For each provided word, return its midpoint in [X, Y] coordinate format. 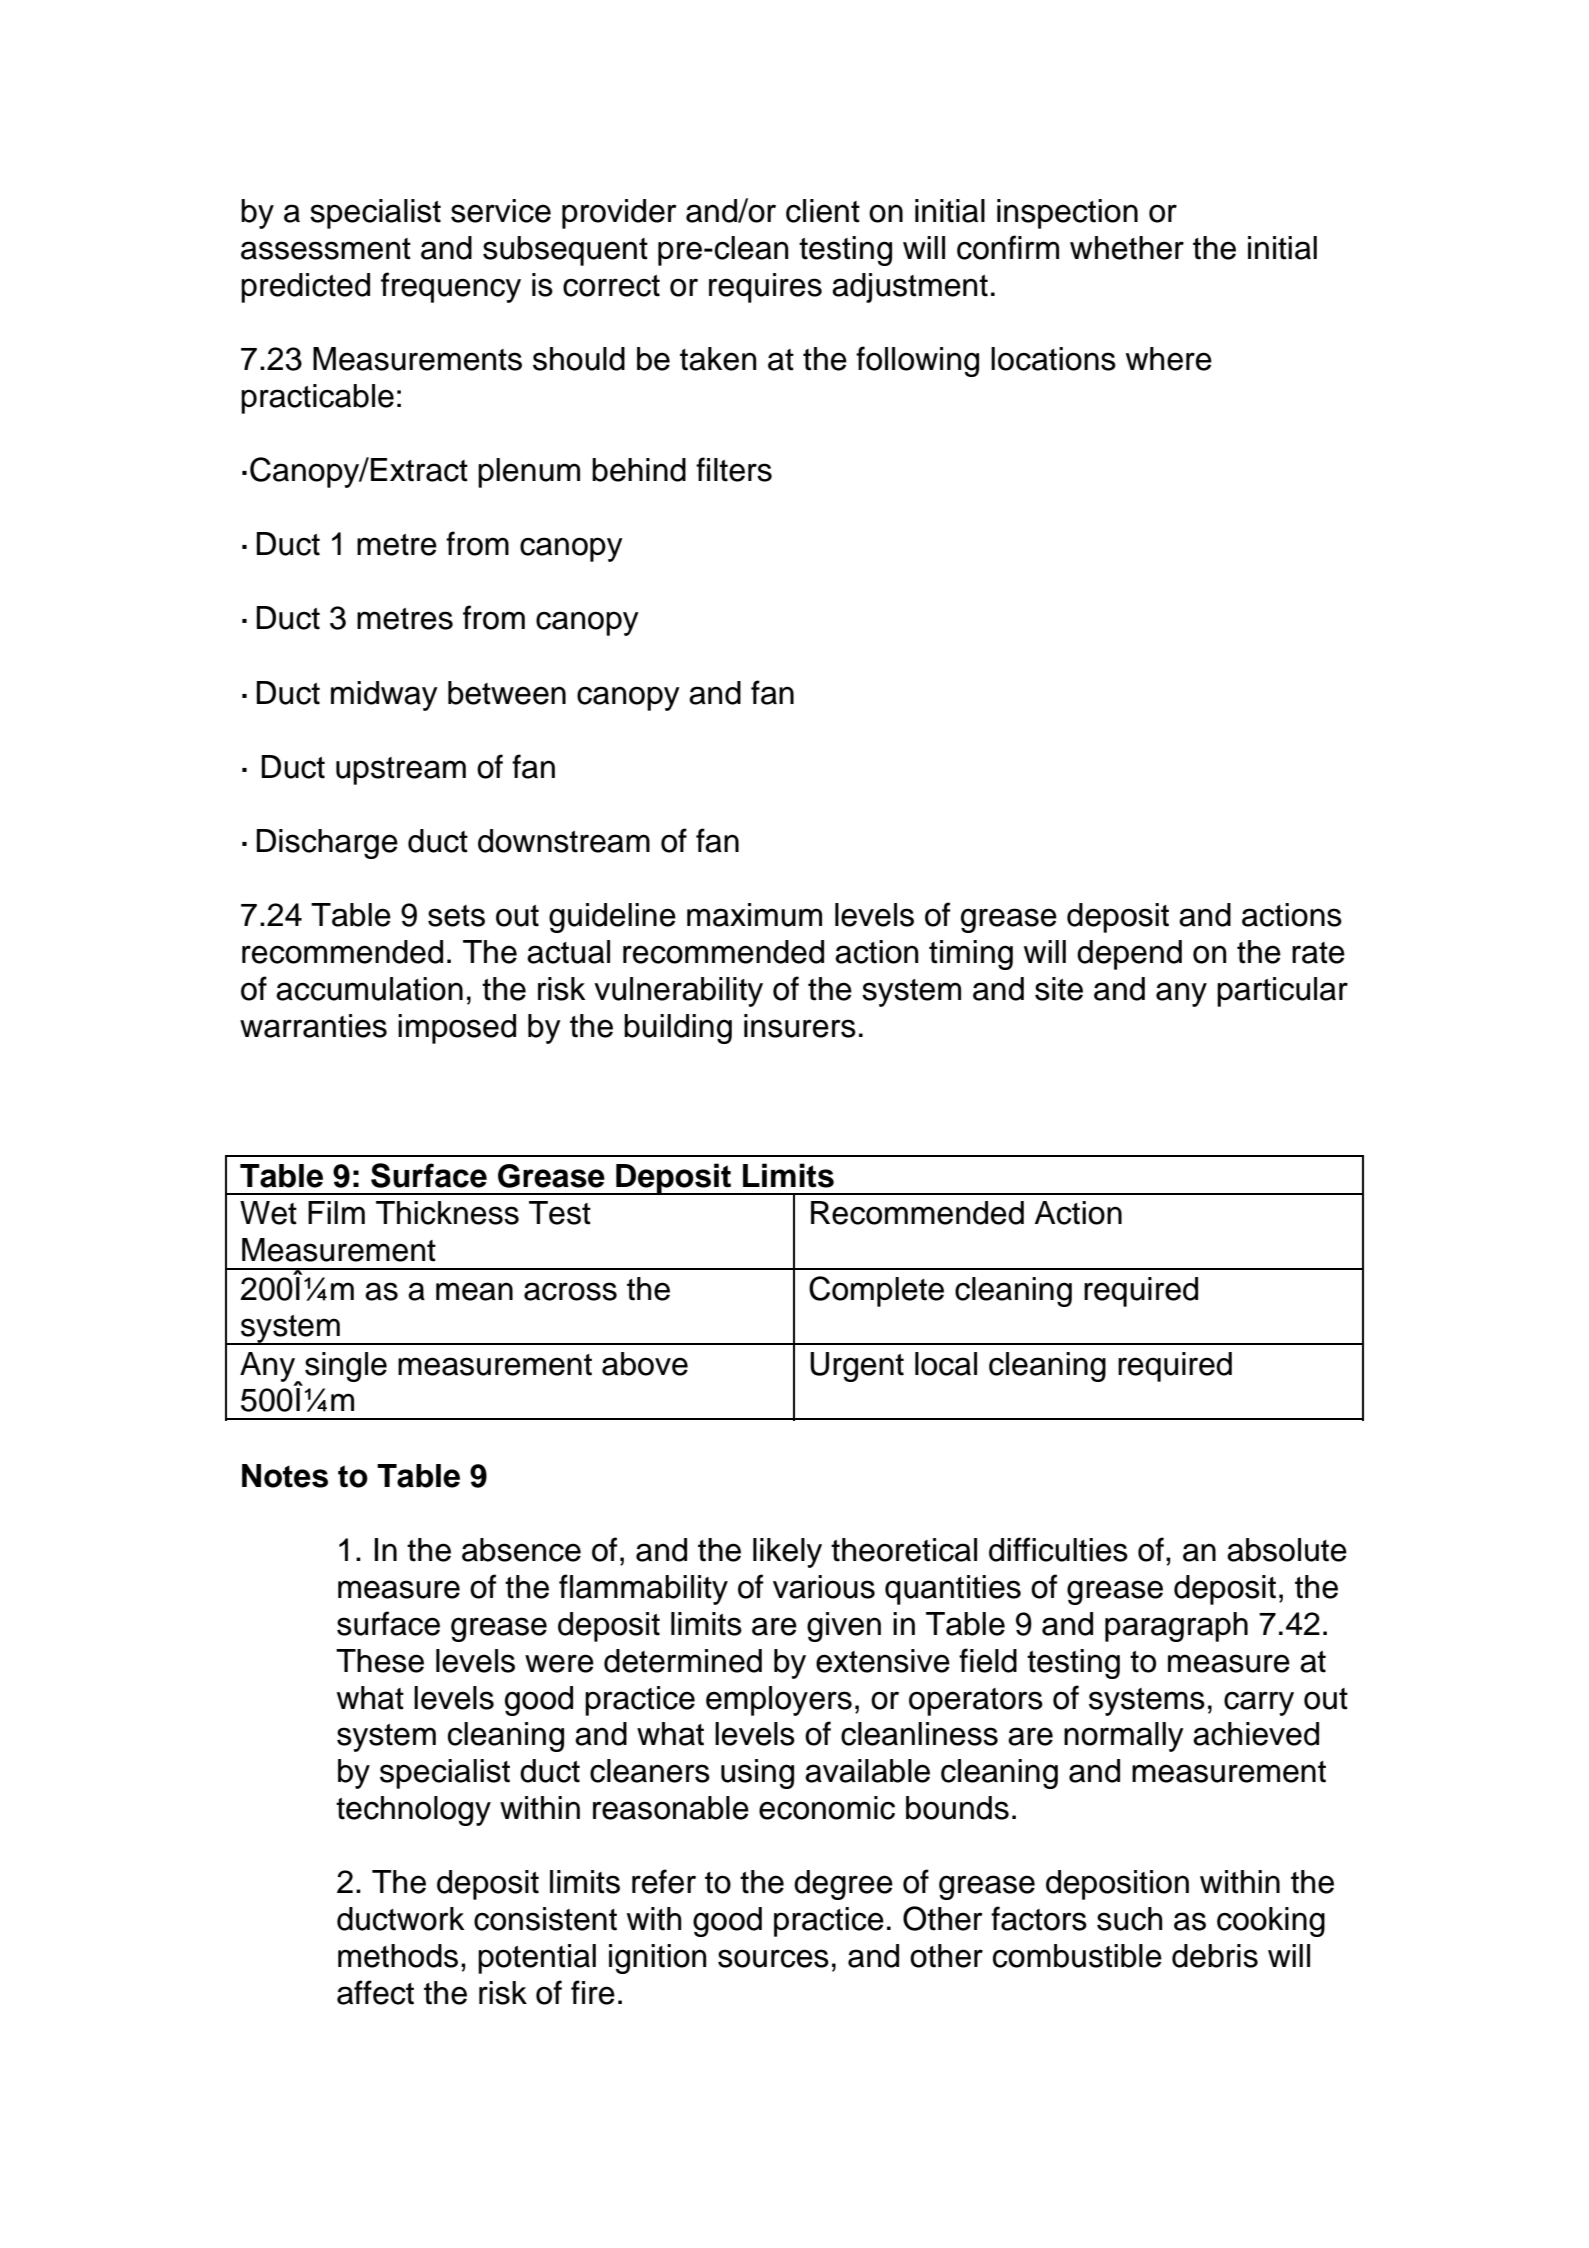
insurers [800, 1026]
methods [398, 1956]
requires [765, 288]
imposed [457, 1029]
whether [1127, 248]
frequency [451, 287]
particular [1282, 992]
